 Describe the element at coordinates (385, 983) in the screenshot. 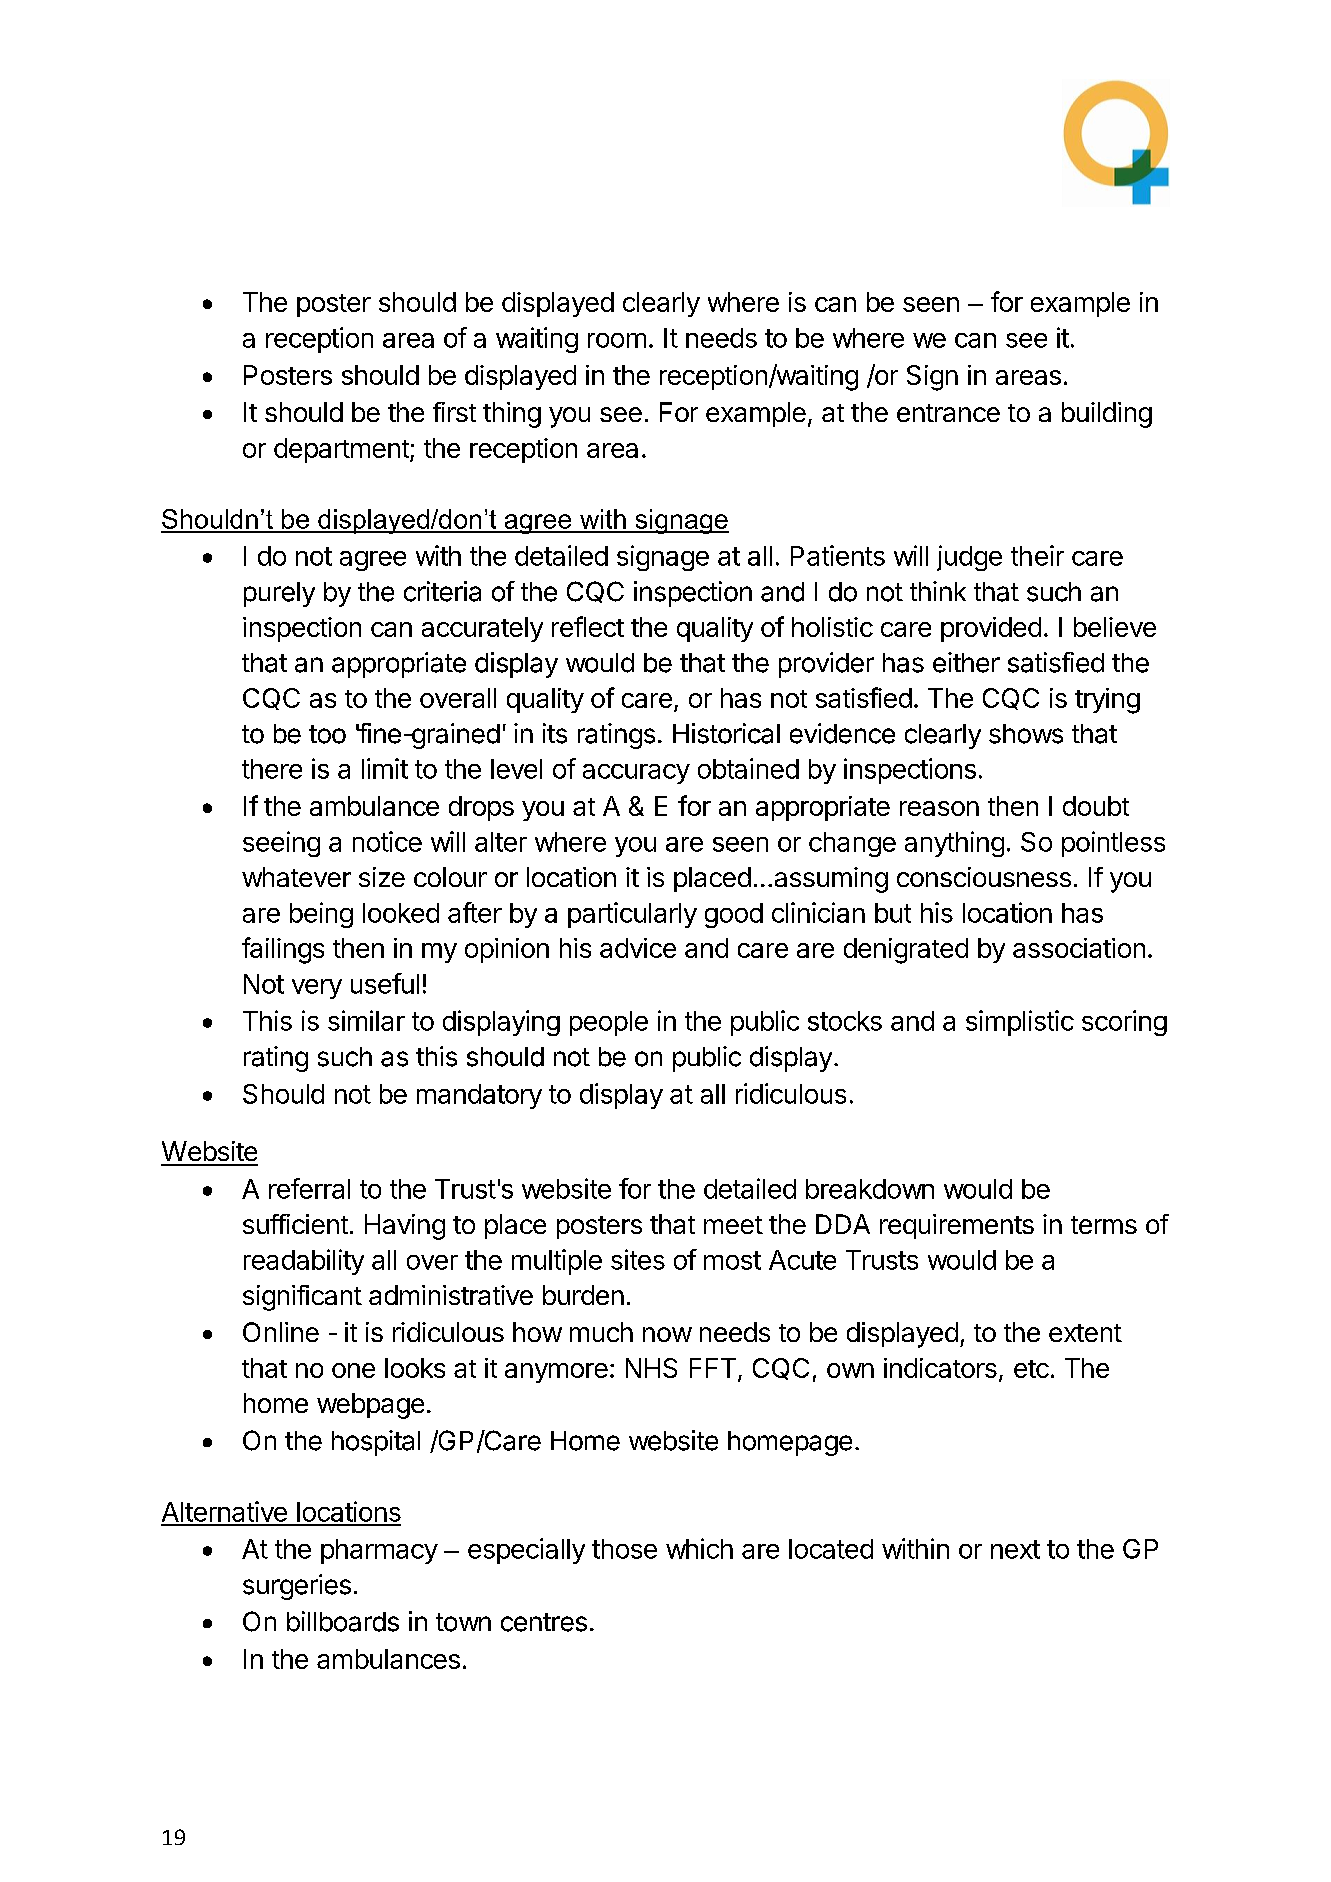

I see `useful` at that location.
